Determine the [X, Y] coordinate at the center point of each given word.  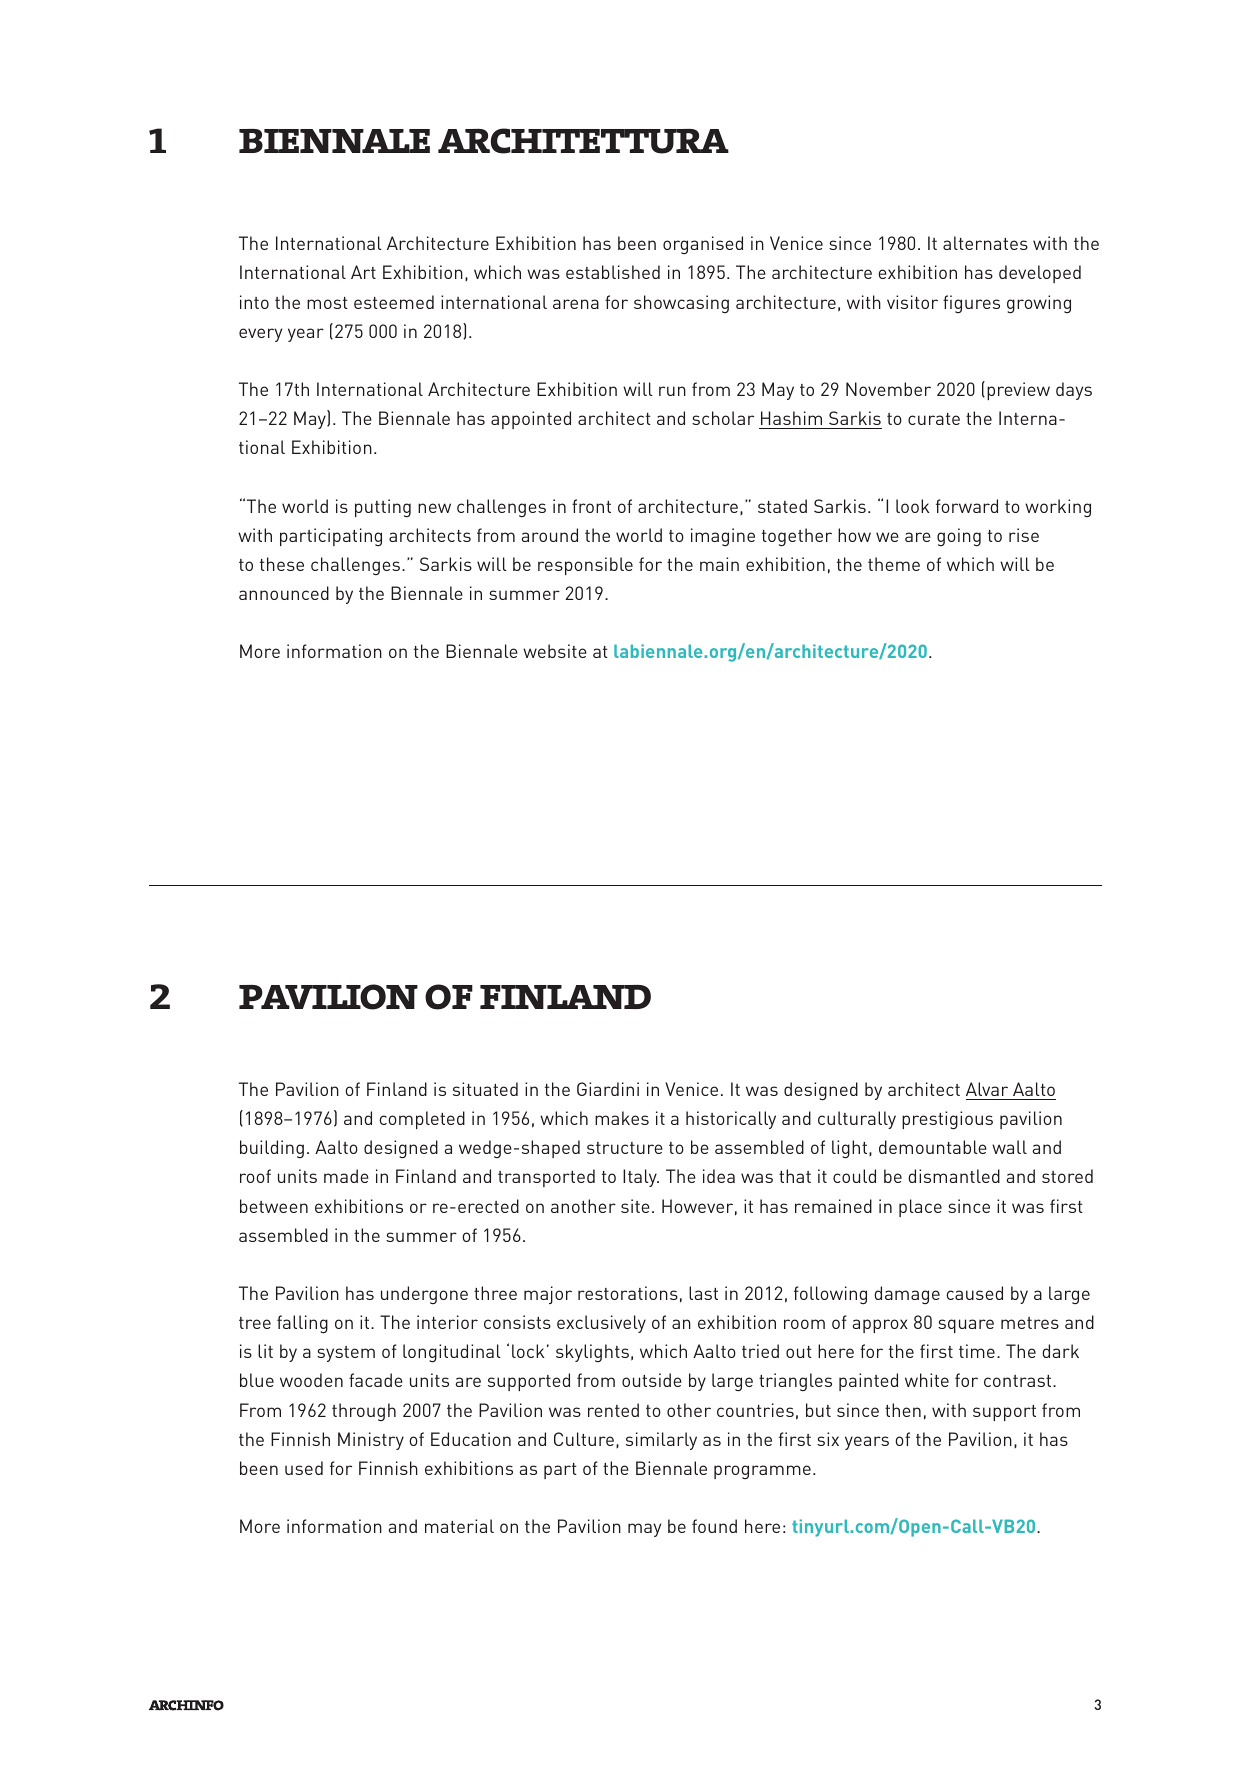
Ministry [371, 1441]
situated [485, 1089]
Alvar [987, 1089]
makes [622, 1118]
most [327, 303]
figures [971, 304]
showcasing [681, 304]
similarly [661, 1441]
